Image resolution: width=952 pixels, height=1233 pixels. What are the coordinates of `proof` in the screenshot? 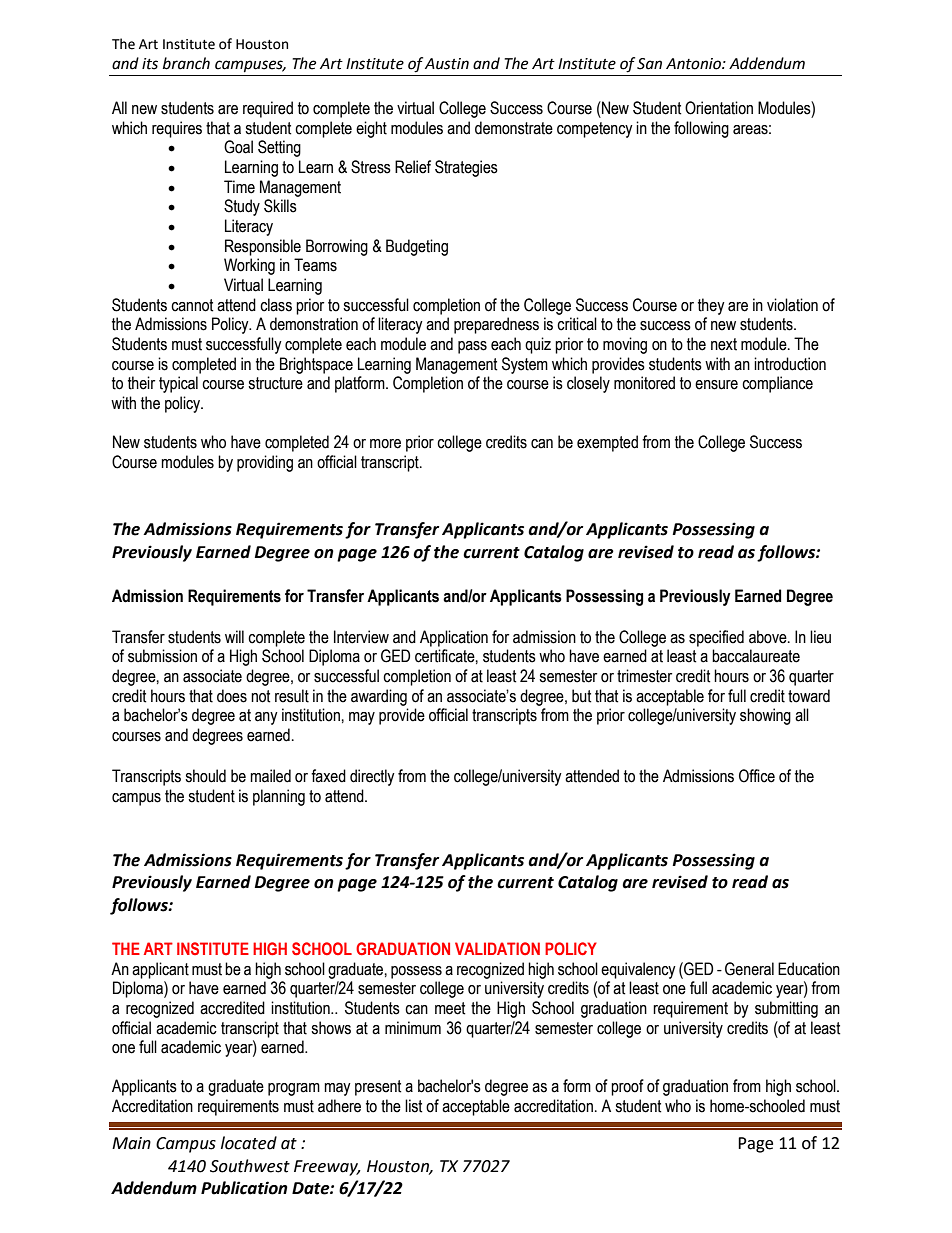 It's located at (627, 1087).
